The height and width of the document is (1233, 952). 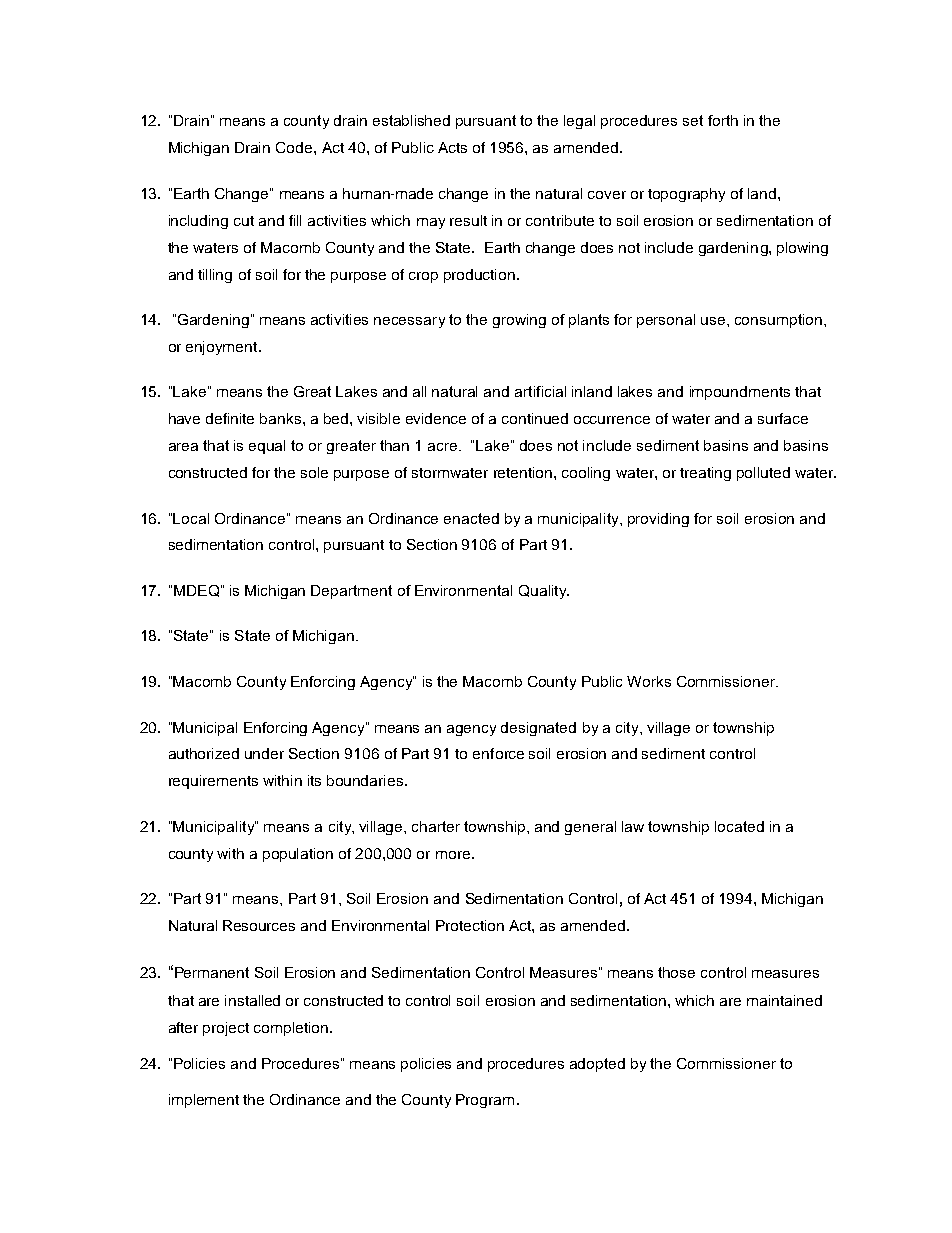 What do you see at coordinates (191, 518) in the document?
I see `Local` at bounding box center [191, 518].
